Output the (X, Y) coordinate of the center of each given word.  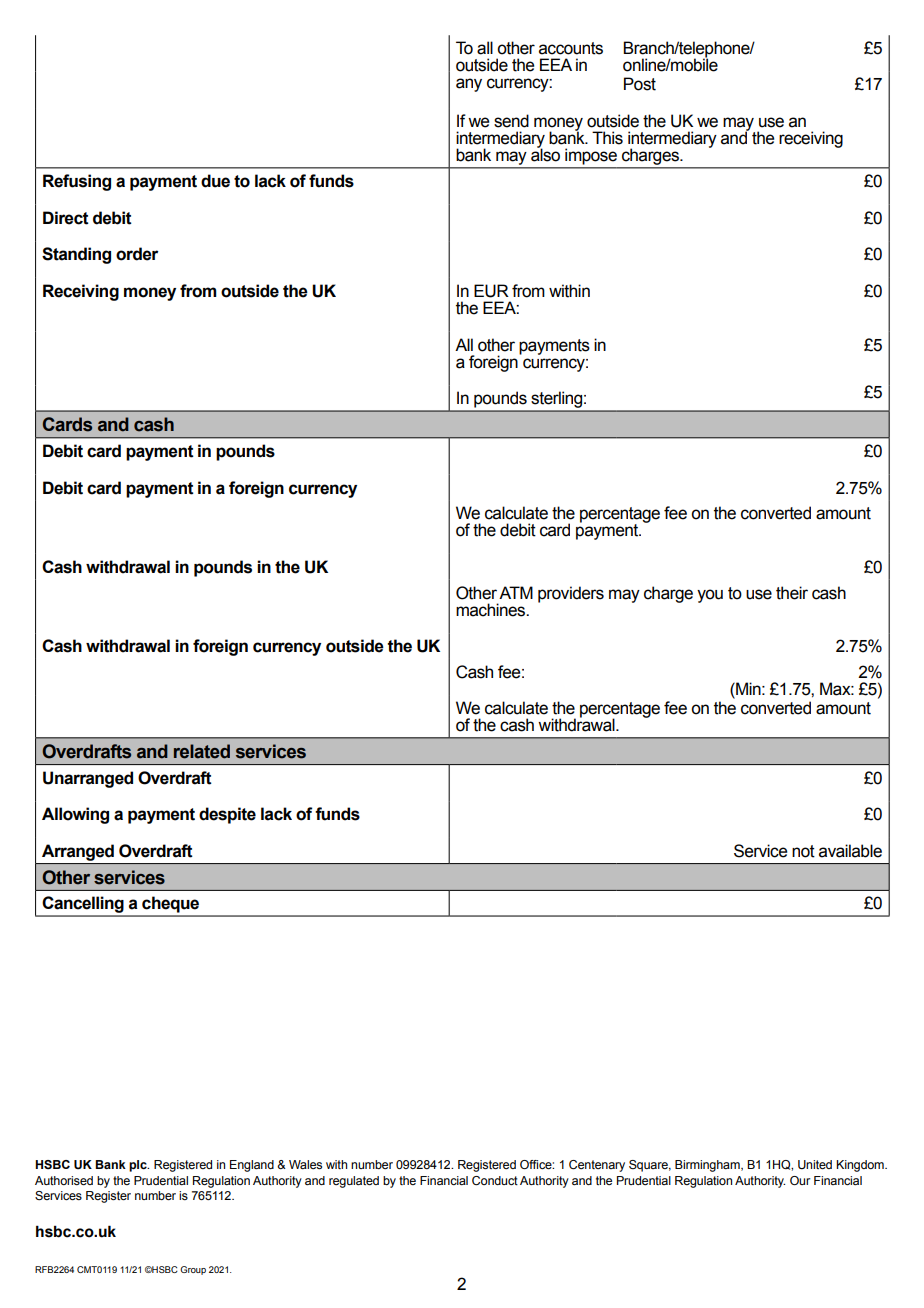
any (469, 85)
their (792, 593)
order (137, 254)
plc (139, 1166)
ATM (516, 592)
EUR (491, 291)
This (607, 138)
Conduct (495, 1181)
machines (492, 610)
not (803, 851)
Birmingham (708, 1166)
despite (227, 815)
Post (640, 84)
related (202, 751)
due (215, 181)
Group (193, 1270)
